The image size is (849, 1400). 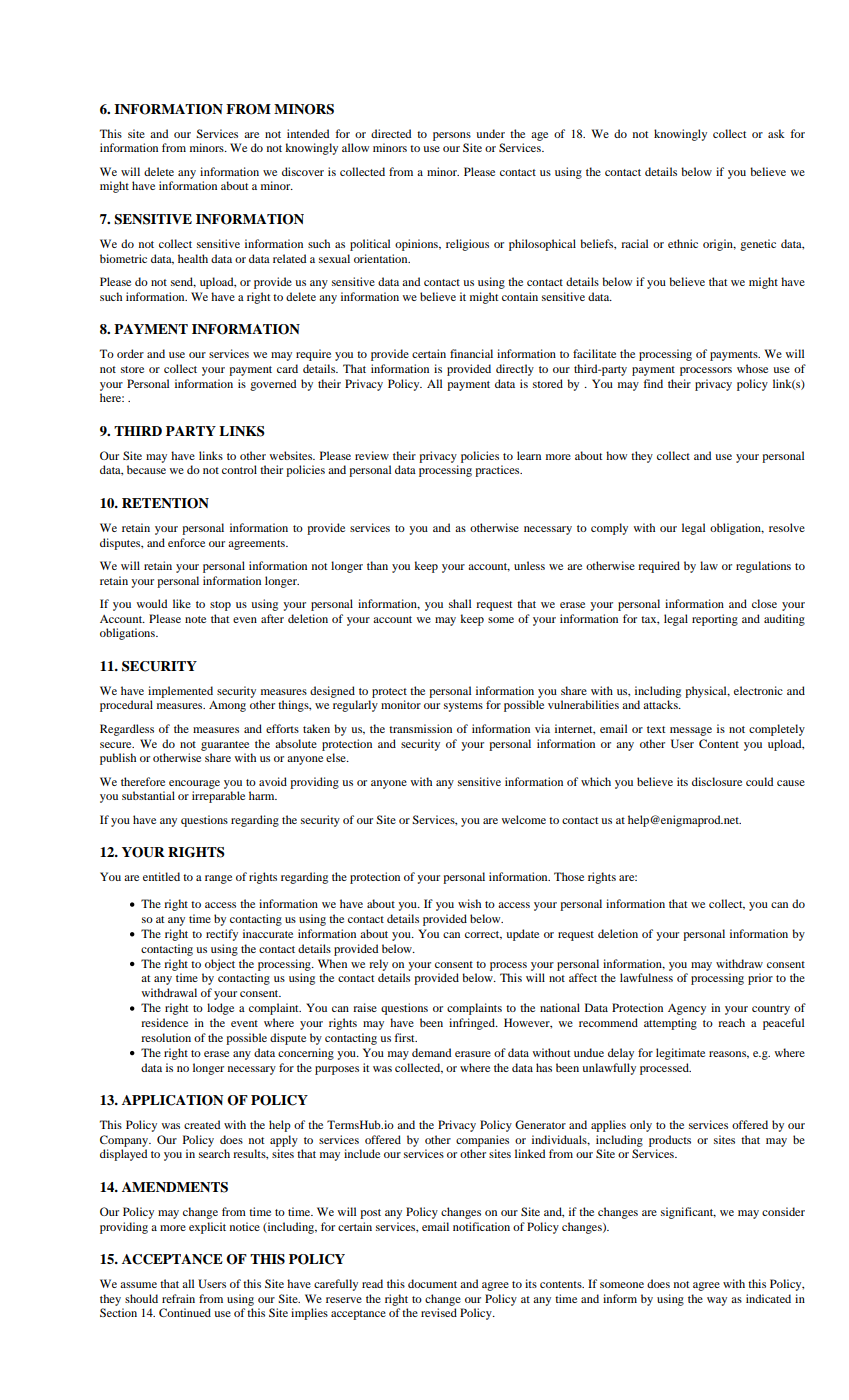 What do you see at coordinates (452, 136) in the image?
I see `persons` at bounding box center [452, 136].
